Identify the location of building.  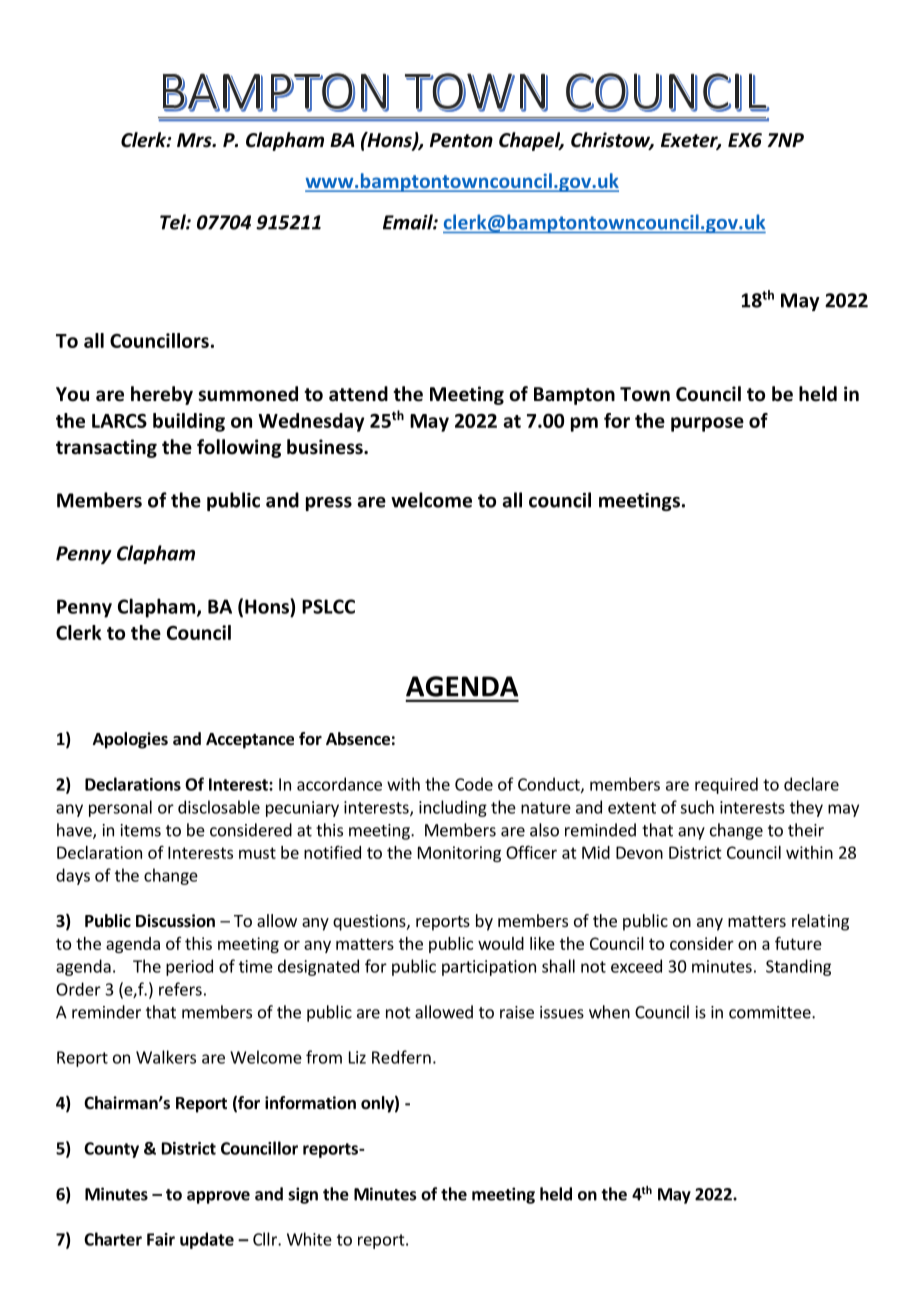
(189, 422).
